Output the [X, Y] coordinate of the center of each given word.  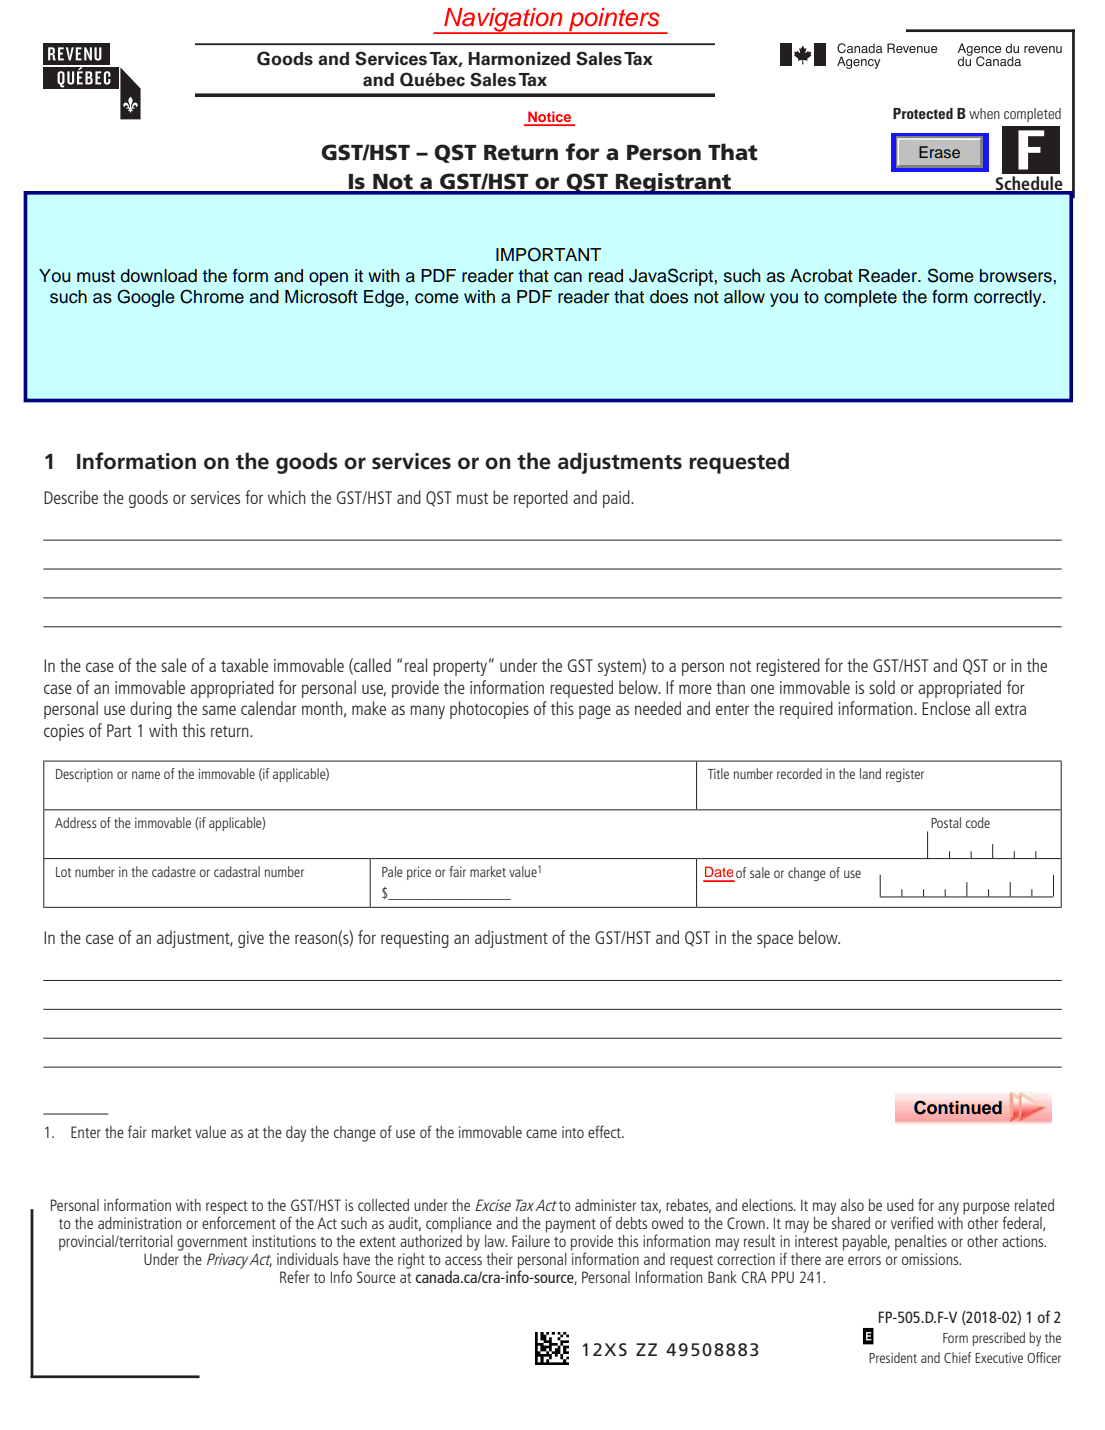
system [620, 667]
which [287, 497]
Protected [923, 113]
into [573, 1132]
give [251, 939]
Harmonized [519, 59]
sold [882, 687]
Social [864, 276]
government [212, 1244]
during [151, 710]
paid [617, 499]
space [775, 941]
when [984, 113]
